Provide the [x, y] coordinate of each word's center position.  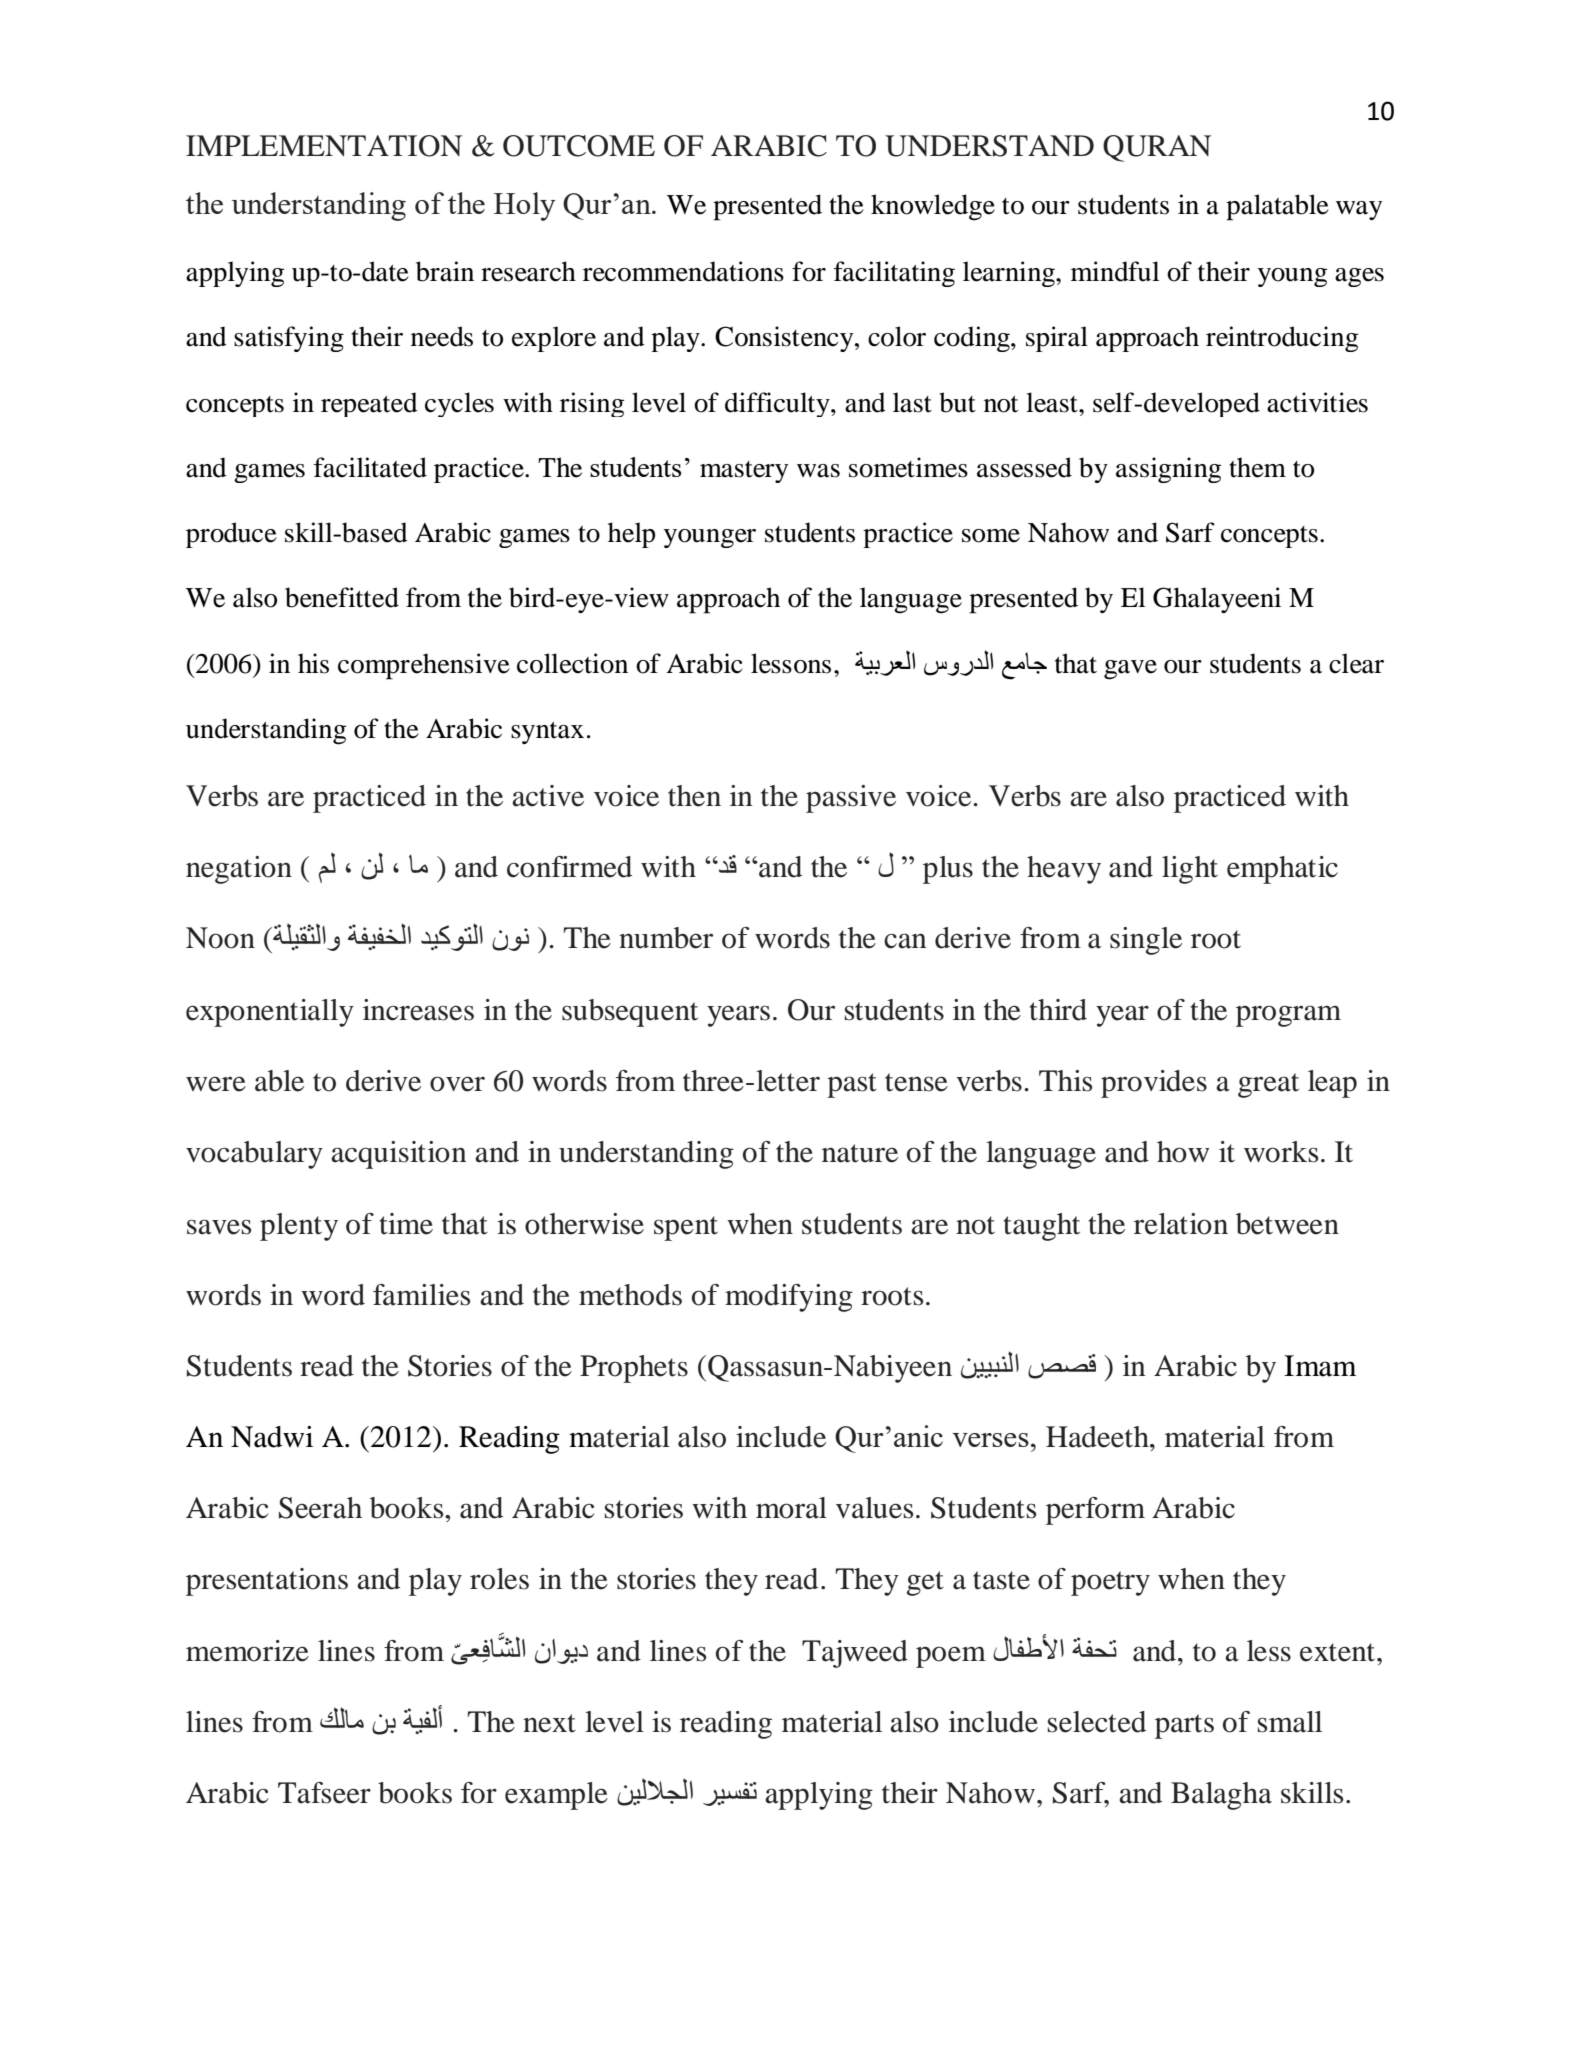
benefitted [342, 597]
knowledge [933, 207]
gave [1130, 670]
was [818, 471]
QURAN [1157, 148]
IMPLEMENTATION [324, 146]
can [905, 941]
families [421, 1295]
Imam [1320, 1366]
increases [418, 1010]
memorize [247, 1651]
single [1146, 941]
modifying [789, 1298]
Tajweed [855, 1654]
